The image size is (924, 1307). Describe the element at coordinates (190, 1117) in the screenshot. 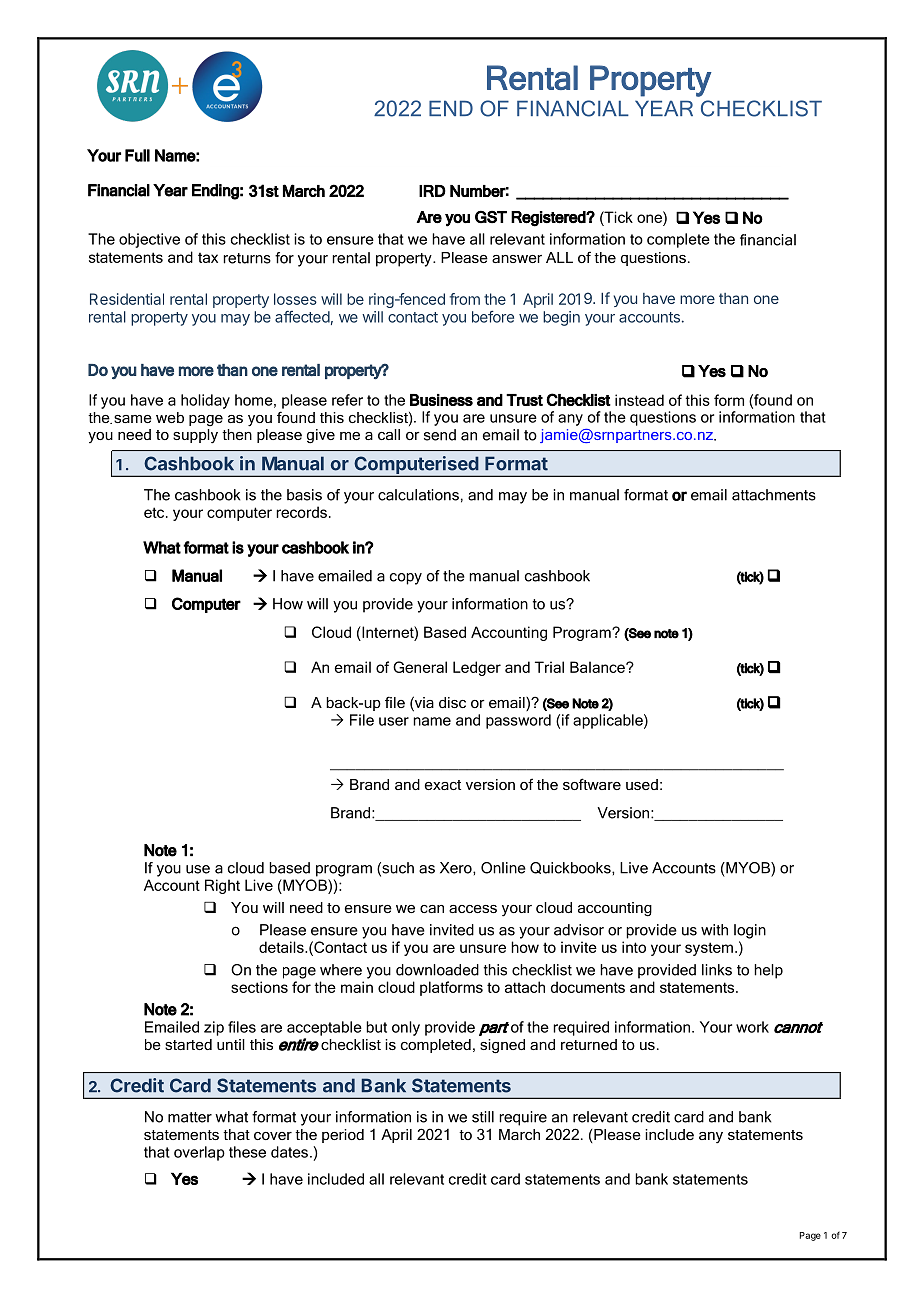

I see `matter` at that location.
